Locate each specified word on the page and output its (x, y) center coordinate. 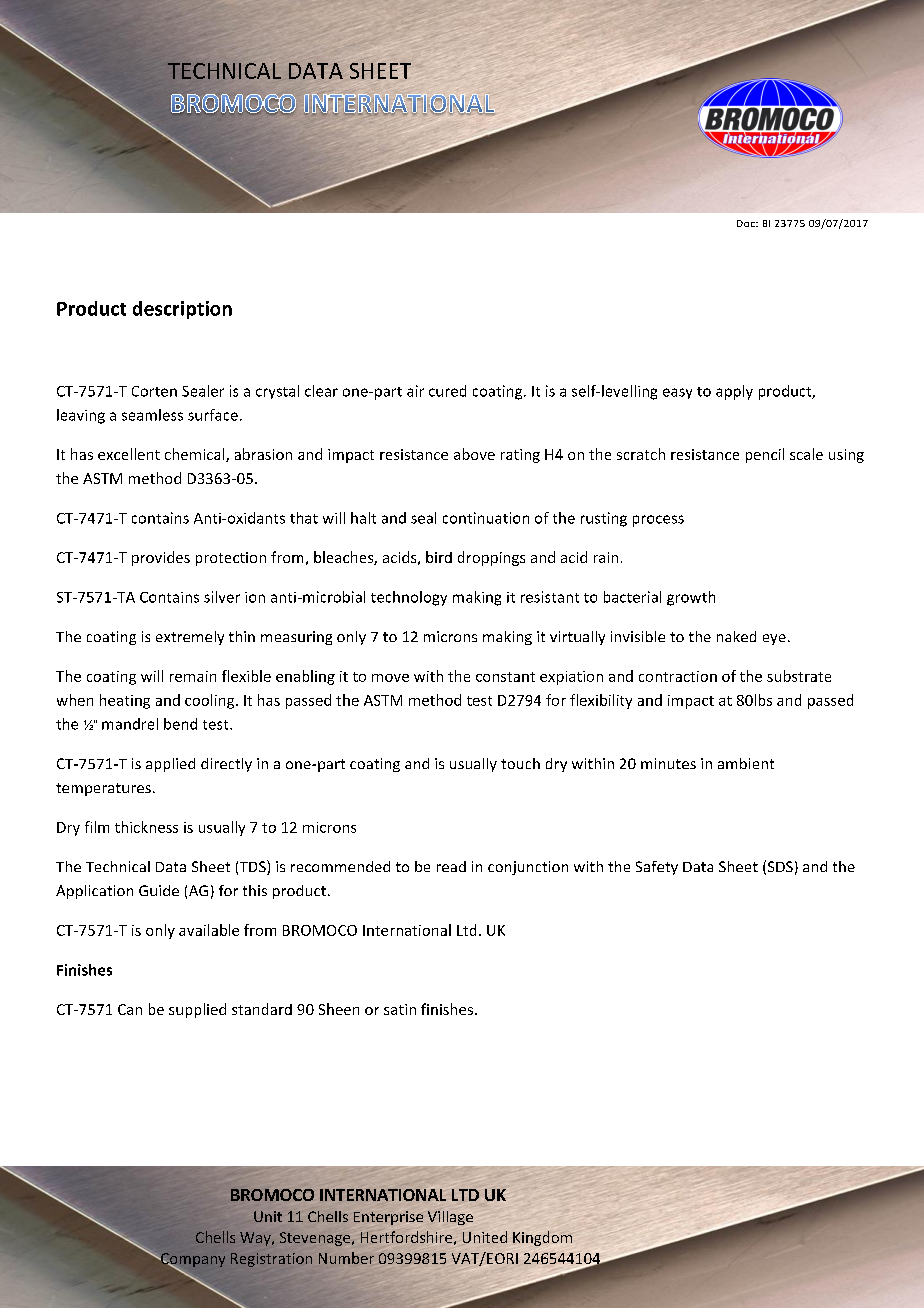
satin (400, 1009)
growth (691, 598)
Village (450, 1218)
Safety (657, 868)
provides (161, 558)
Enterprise (388, 1218)
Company (192, 1261)
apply (734, 392)
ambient (746, 763)
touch (520, 763)
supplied (197, 1010)
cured (447, 391)
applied (170, 765)
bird (439, 557)
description (182, 310)
